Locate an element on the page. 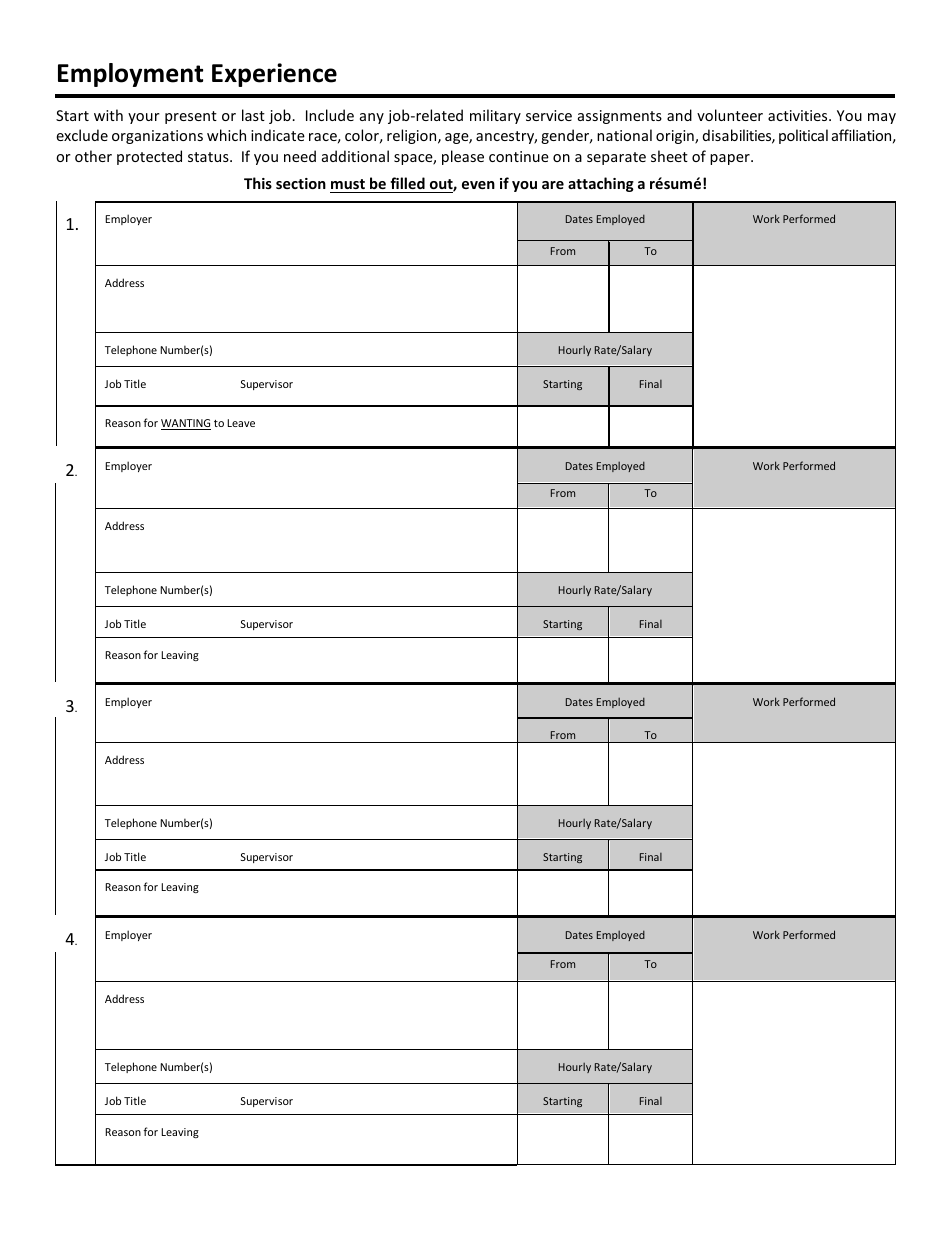  This is located at coordinates (258, 183).
